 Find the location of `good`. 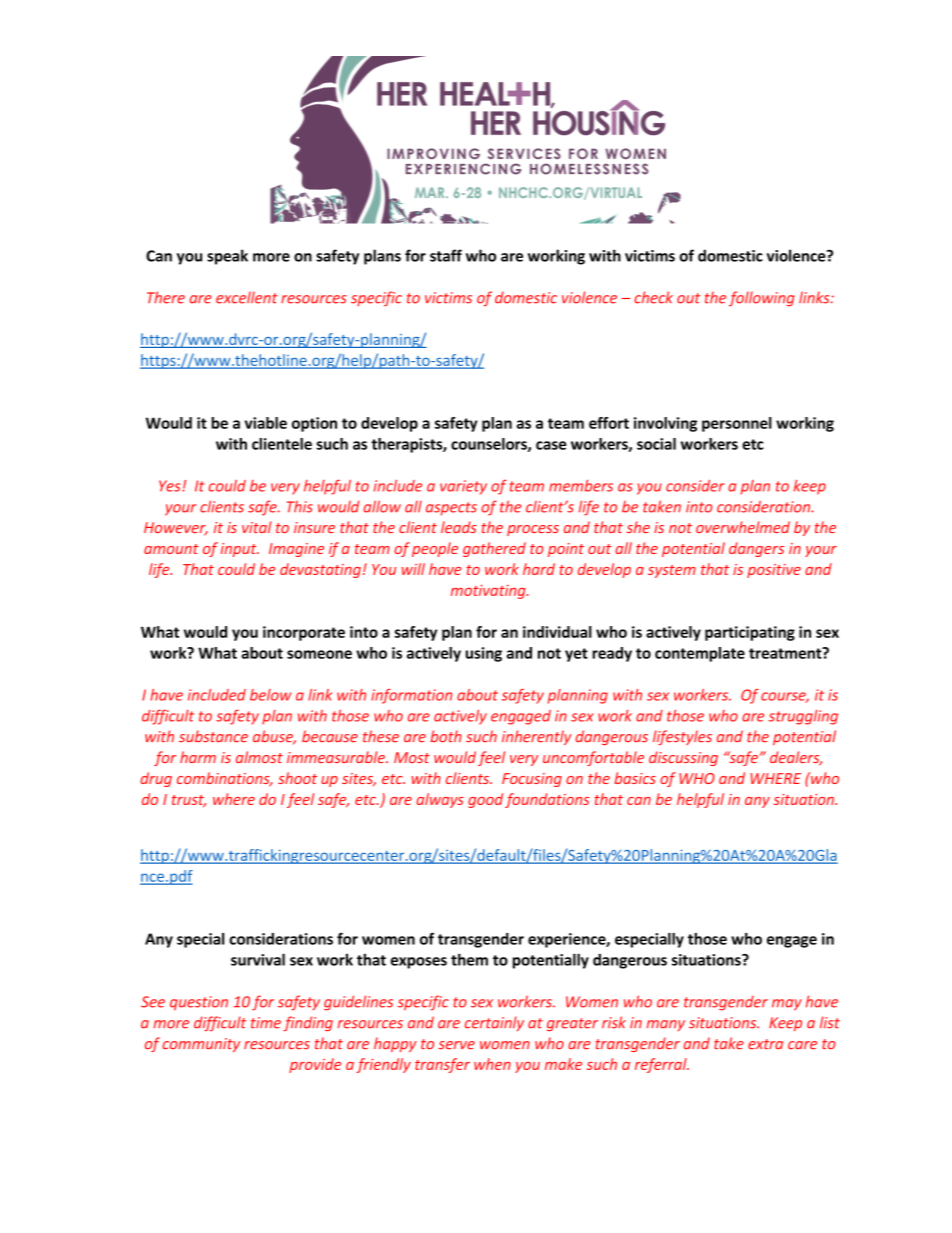

good is located at coordinates (485, 800).
